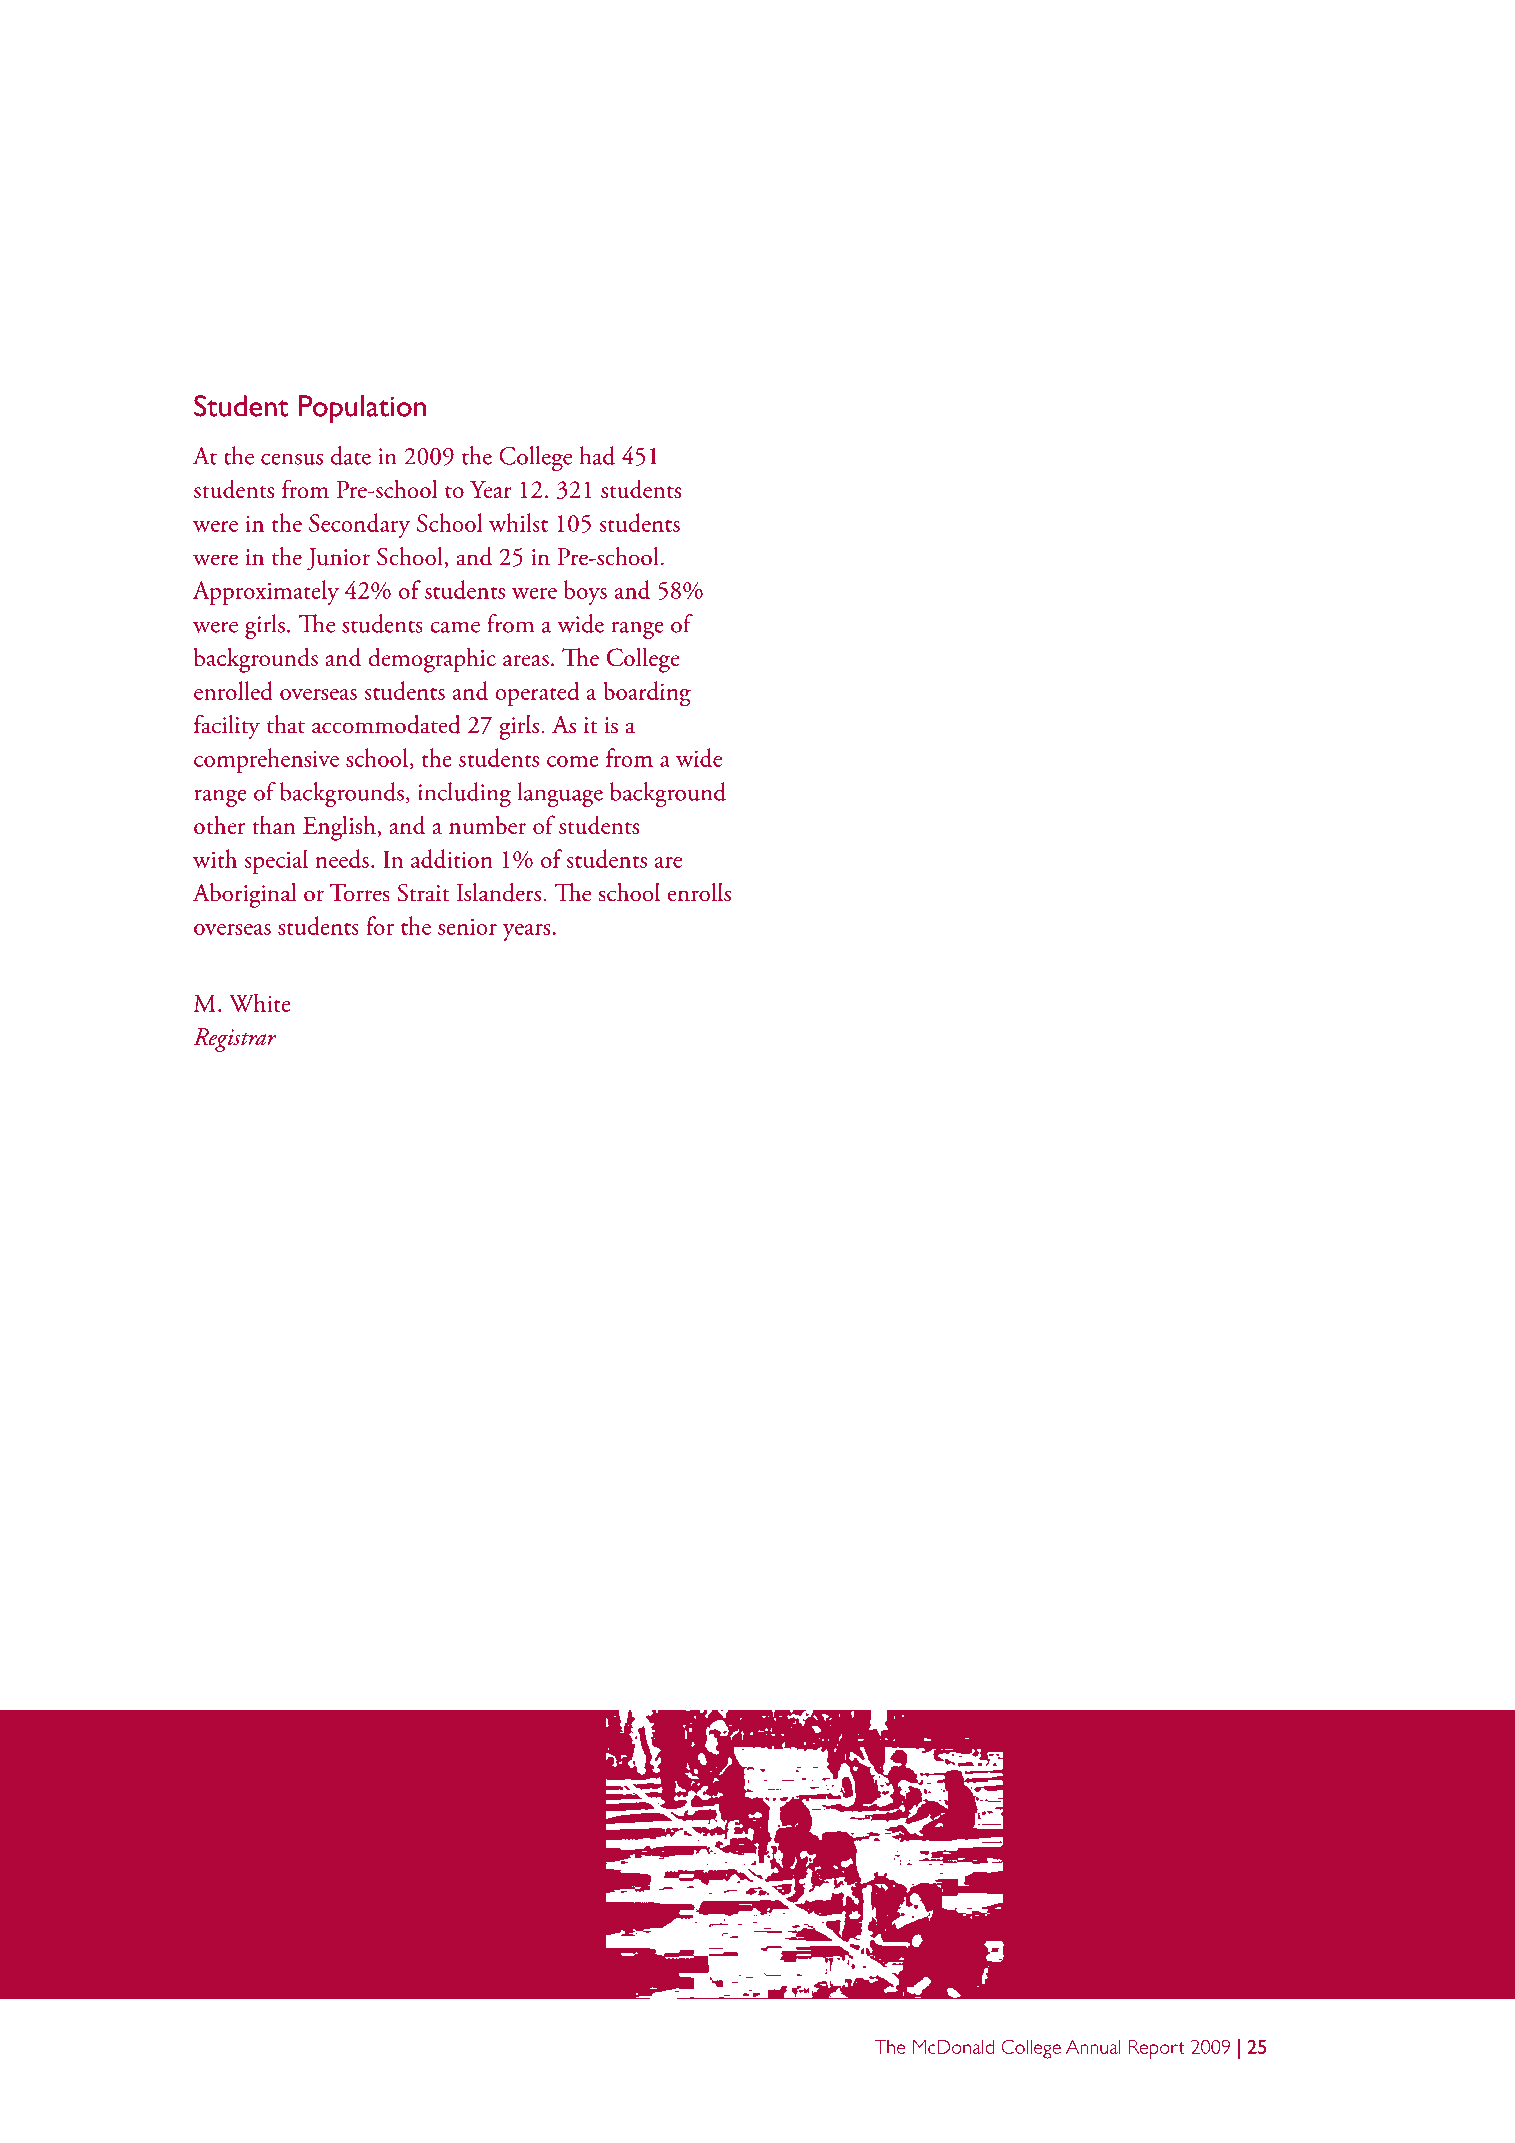 The width and height of the screenshot is (1515, 2143). I want to click on enrolls, so click(699, 892).
